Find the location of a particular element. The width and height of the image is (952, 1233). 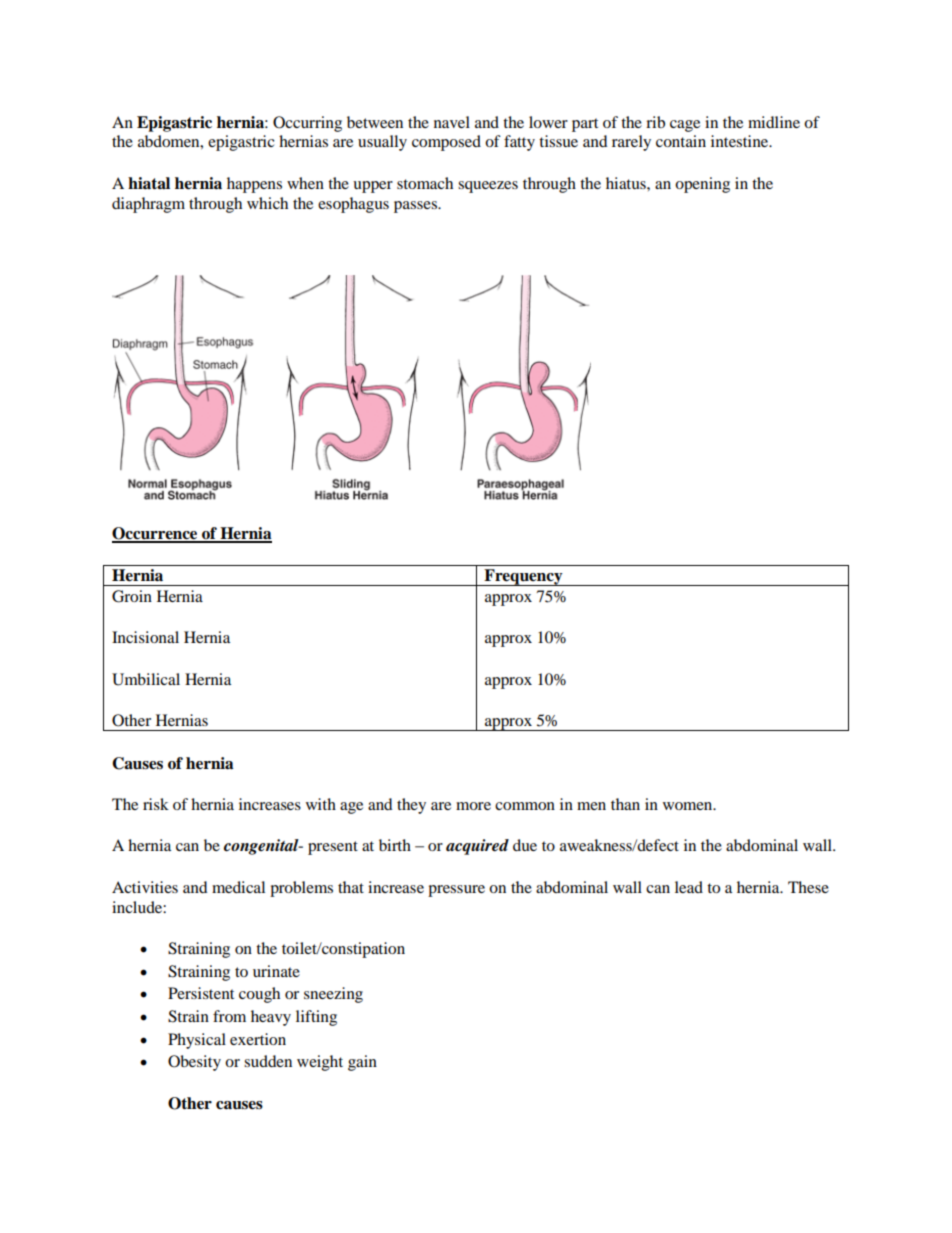

Frequency is located at coordinates (523, 577).
